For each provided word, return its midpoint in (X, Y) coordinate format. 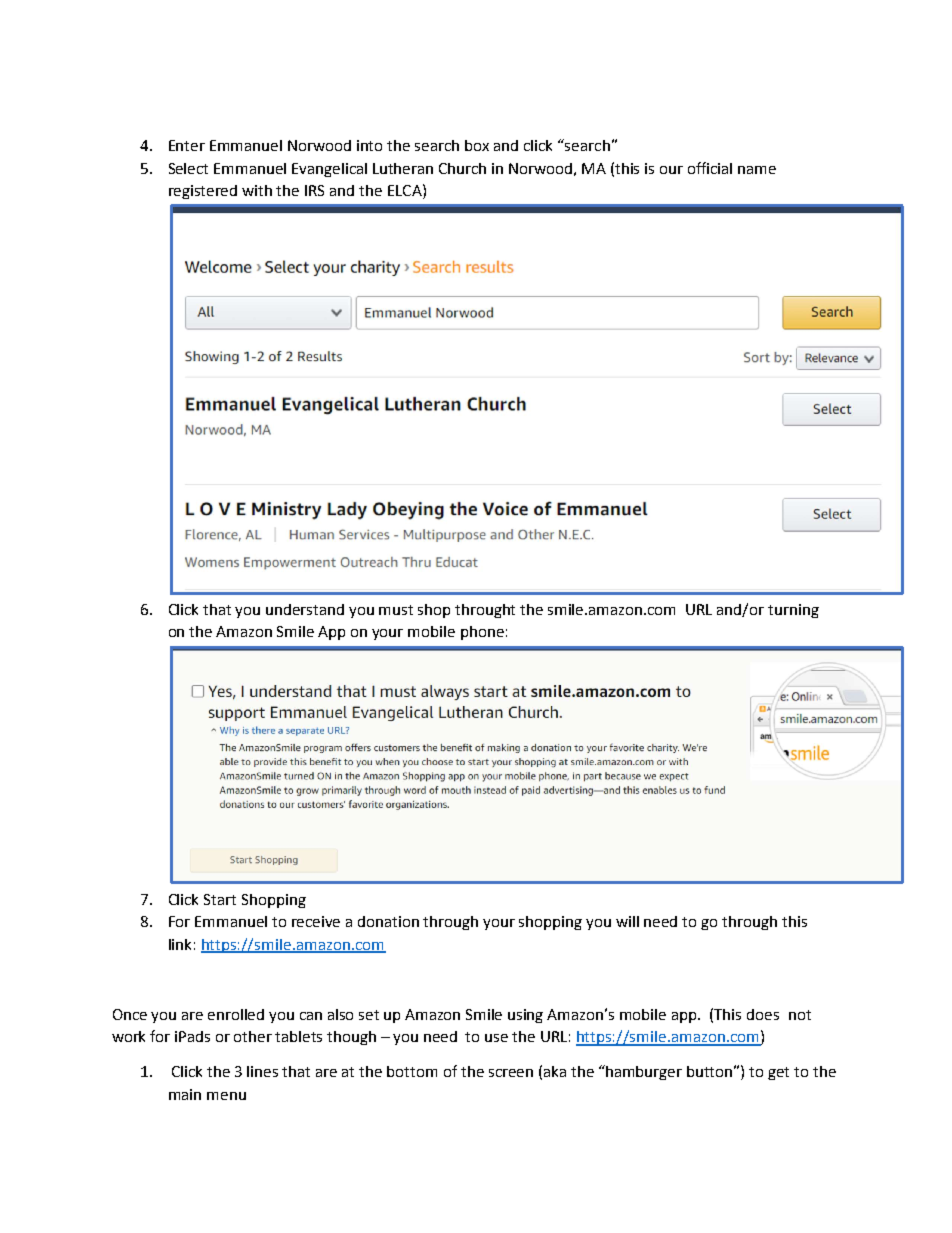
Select (188, 168)
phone (482, 633)
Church (462, 168)
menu (226, 1096)
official (710, 168)
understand (305, 609)
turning (793, 611)
